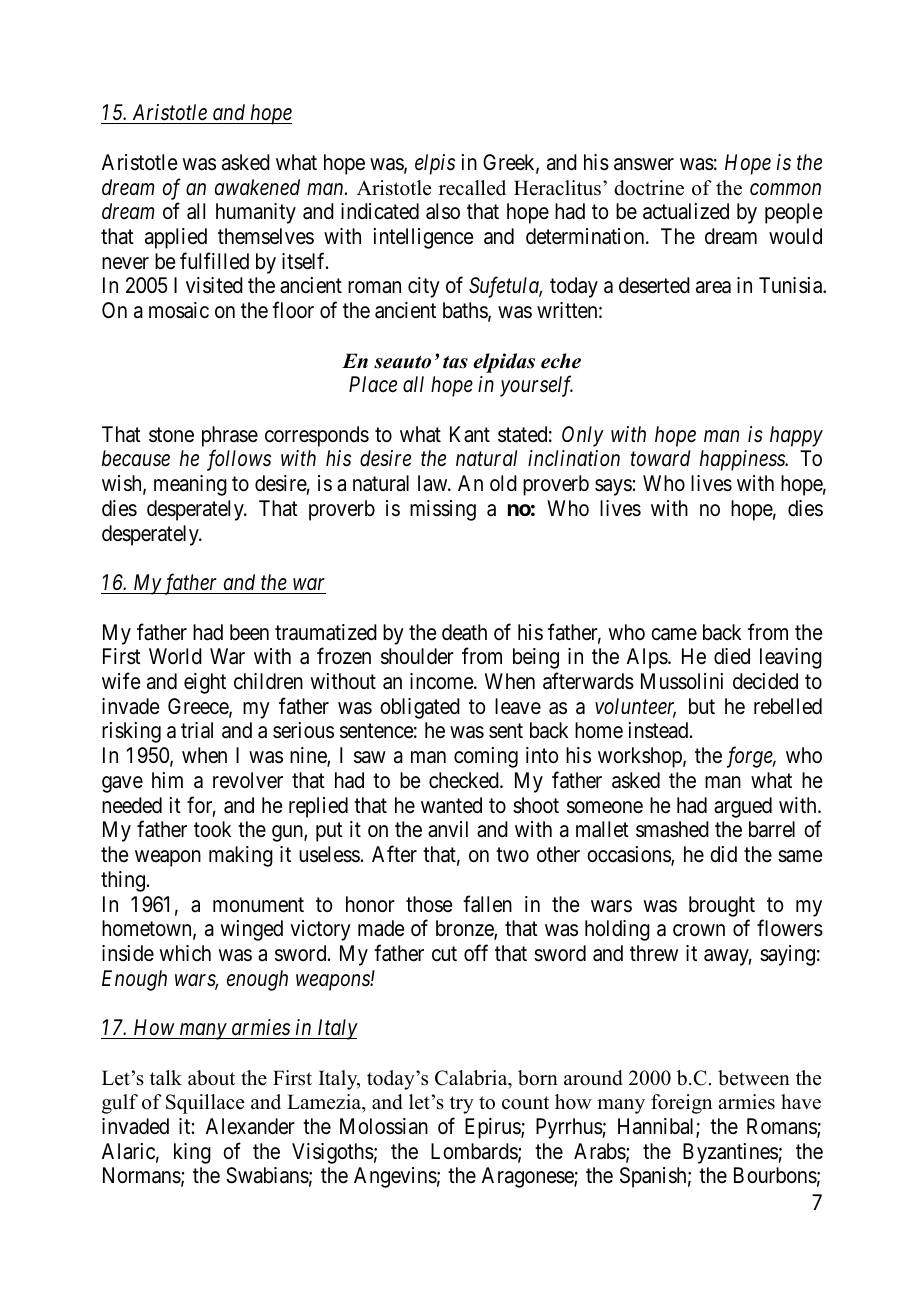 This page has width=924, height=1305. What do you see at coordinates (257, 187) in the page?
I see `awakened` at bounding box center [257, 187].
